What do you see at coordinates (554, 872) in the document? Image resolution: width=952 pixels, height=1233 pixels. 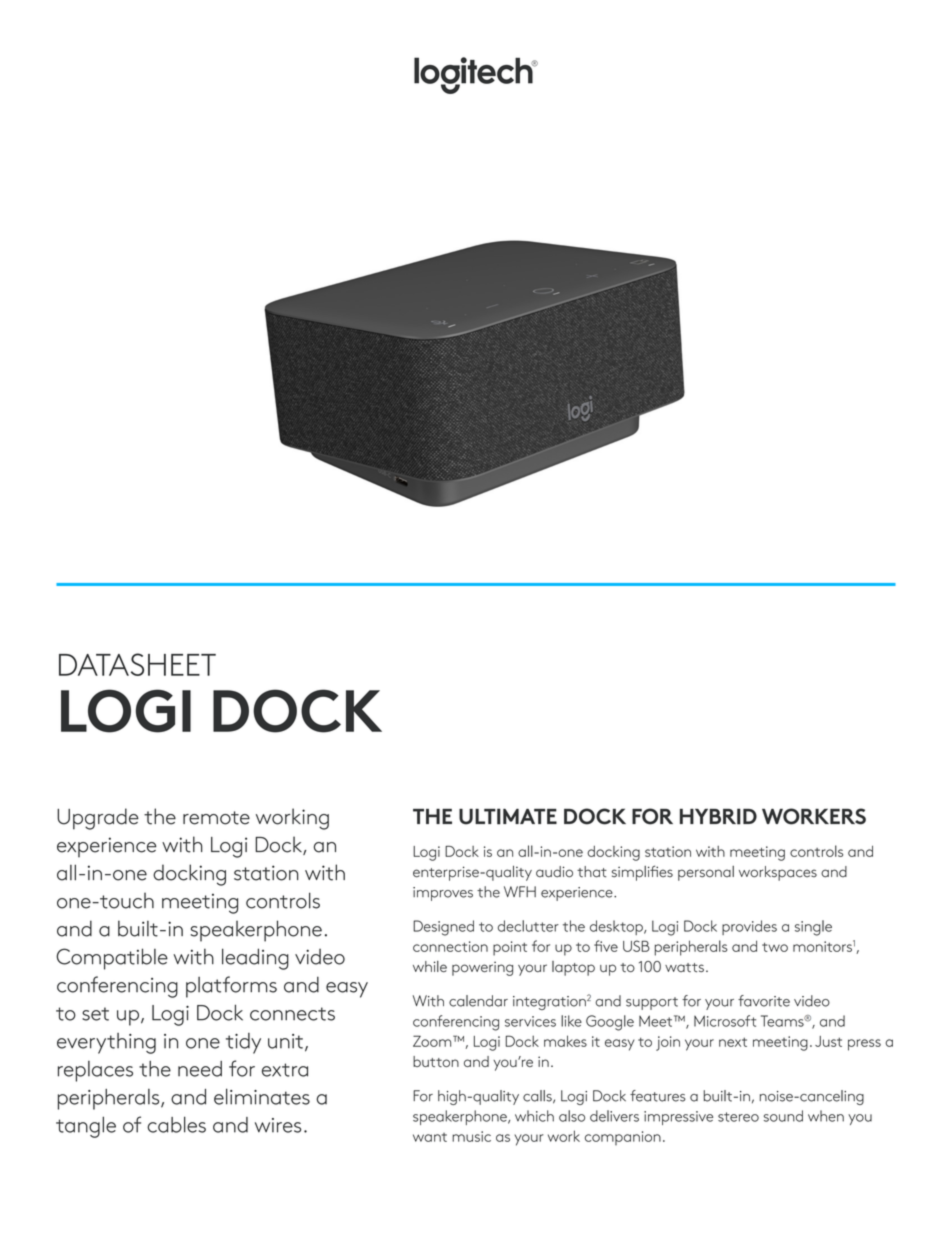 I see `audio` at bounding box center [554, 872].
